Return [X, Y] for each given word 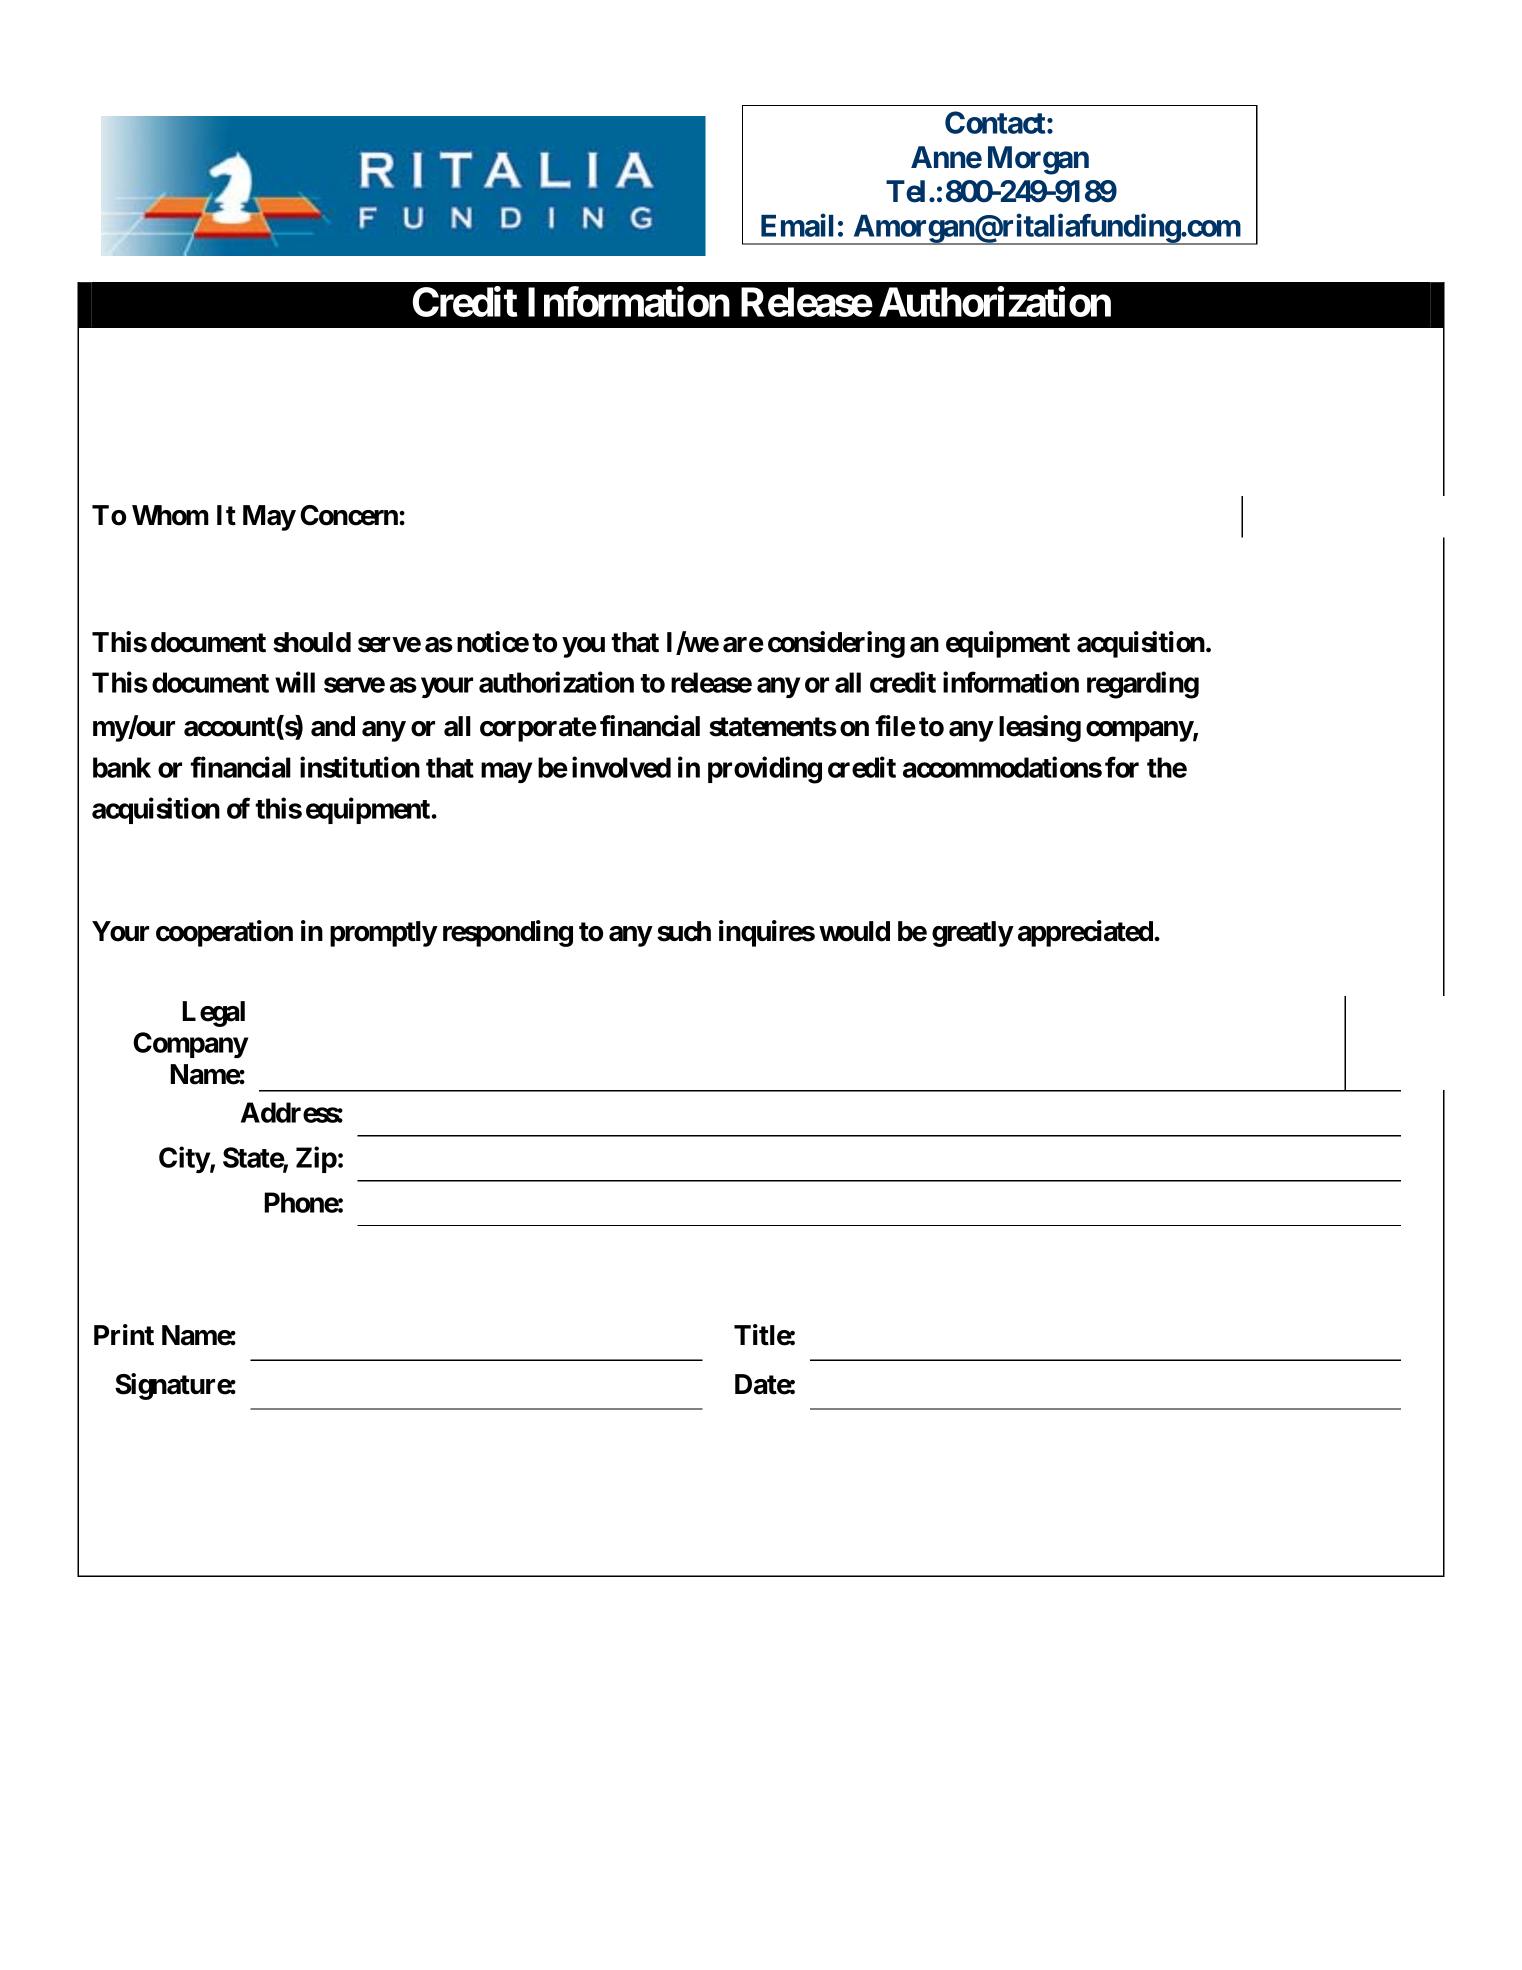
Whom [170, 515]
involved [621, 767]
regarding [1143, 685]
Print [124, 1335]
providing [765, 770]
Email [797, 225]
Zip [316, 1159]
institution [360, 767]
